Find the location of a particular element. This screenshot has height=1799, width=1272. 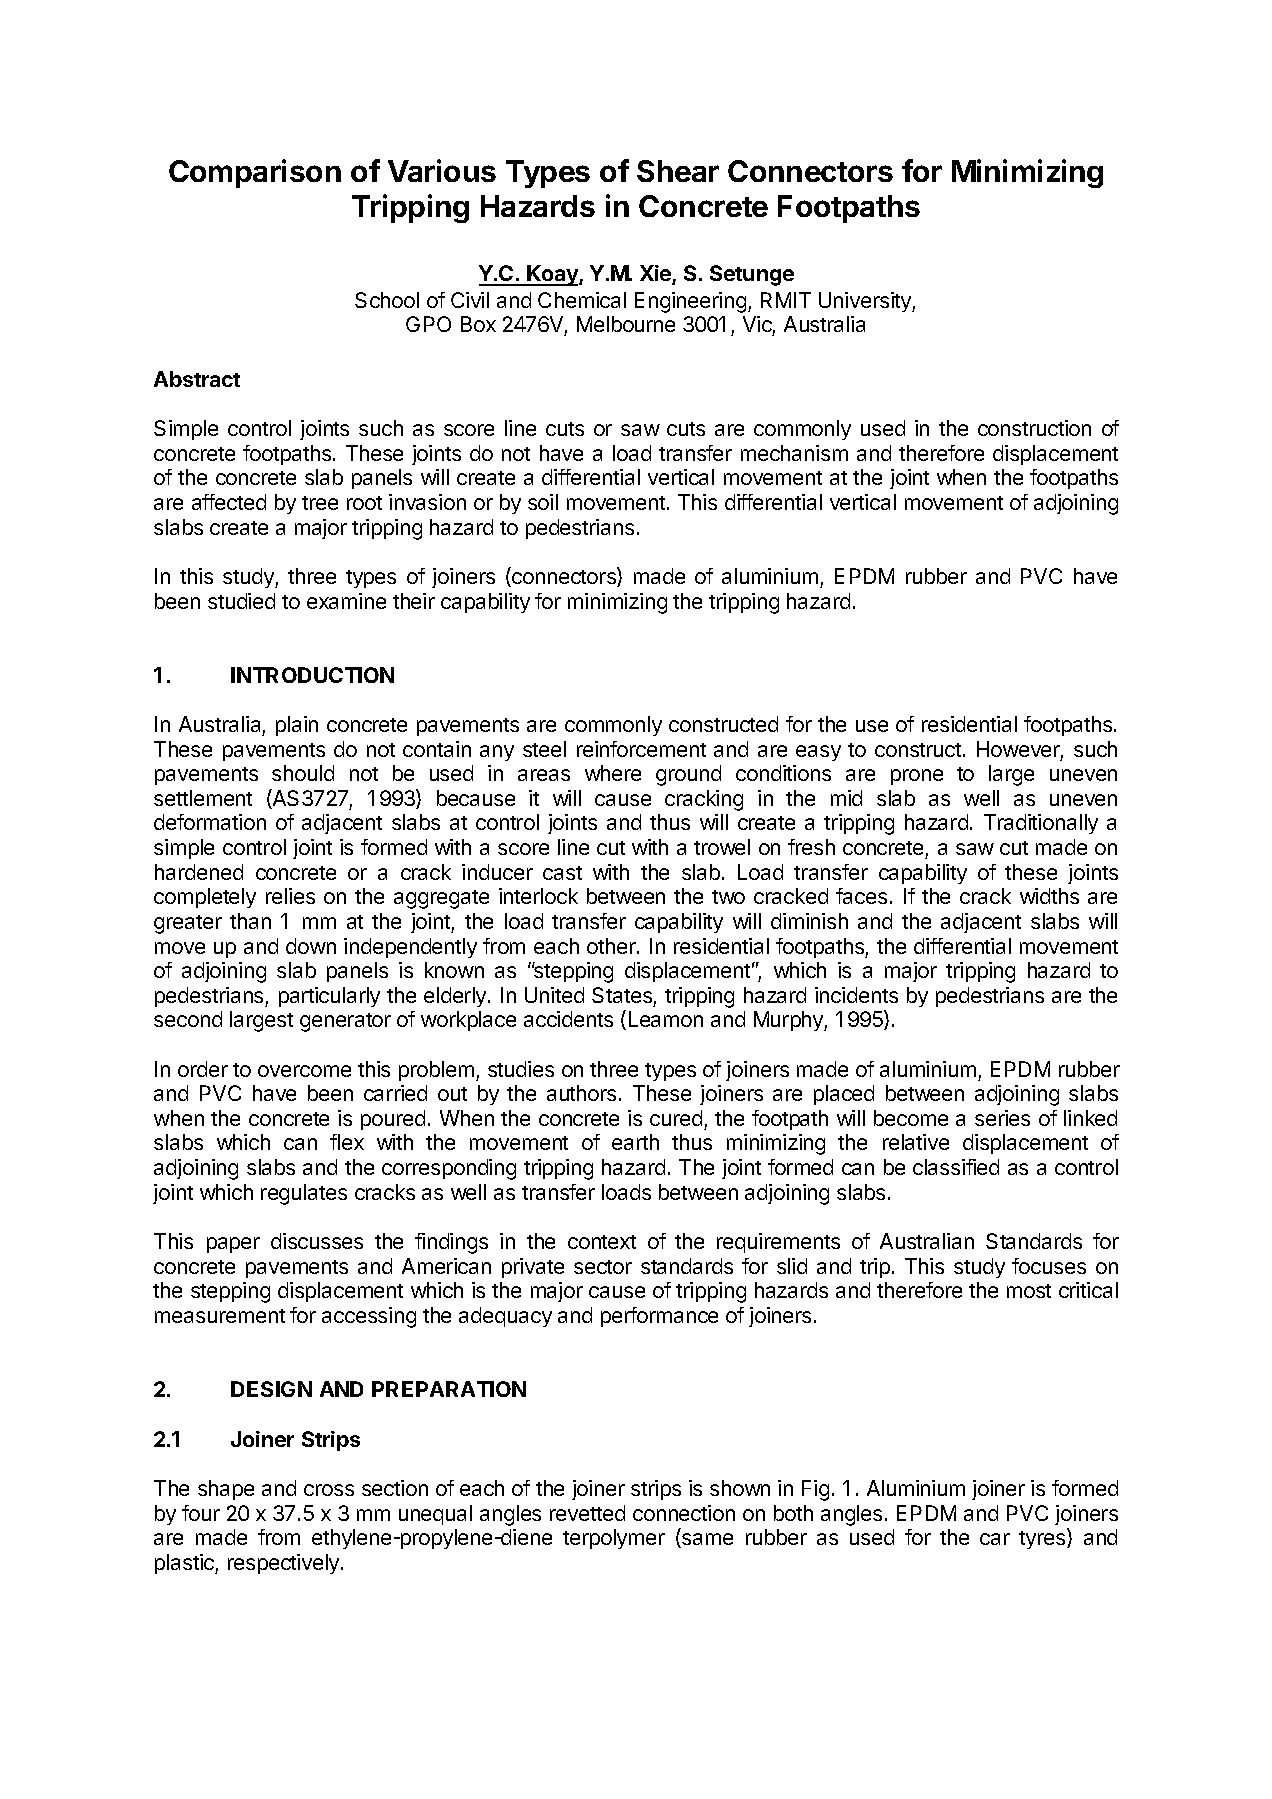

overcome is located at coordinates (304, 1071).
